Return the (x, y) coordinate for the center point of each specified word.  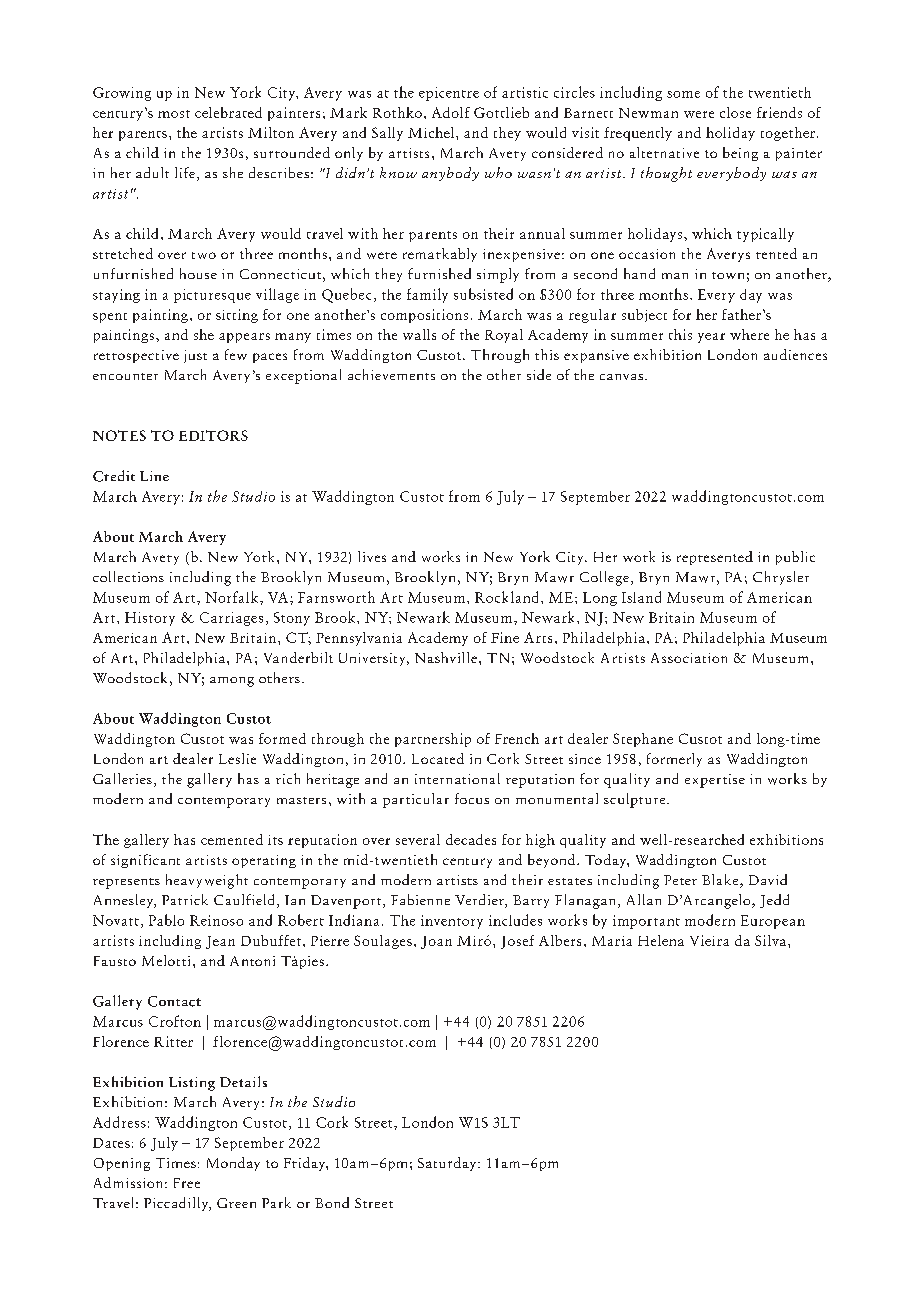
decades (471, 839)
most (174, 114)
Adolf (451, 112)
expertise (715, 781)
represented (715, 558)
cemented (232, 839)
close (735, 112)
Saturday (448, 1164)
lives (372, 556)
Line (154, 476)
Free (187, 1183)
